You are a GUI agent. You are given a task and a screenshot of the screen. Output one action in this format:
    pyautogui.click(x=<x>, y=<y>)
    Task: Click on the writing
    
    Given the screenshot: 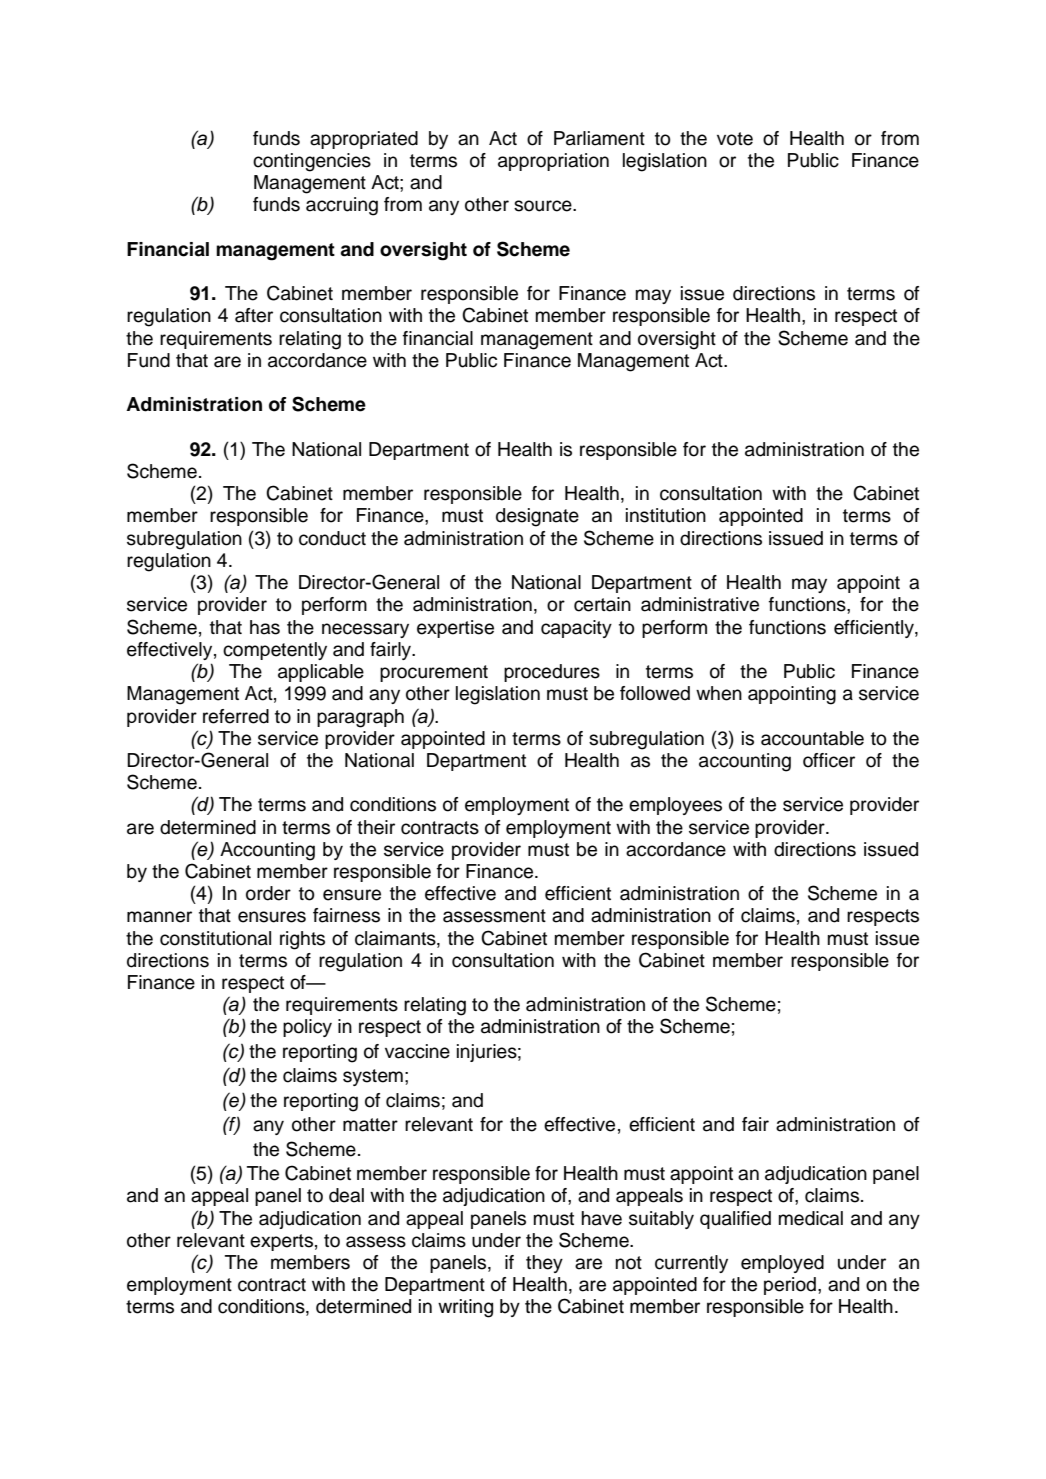 What is the action you would take?
    pyautogui.click(x=465, y=1308)
